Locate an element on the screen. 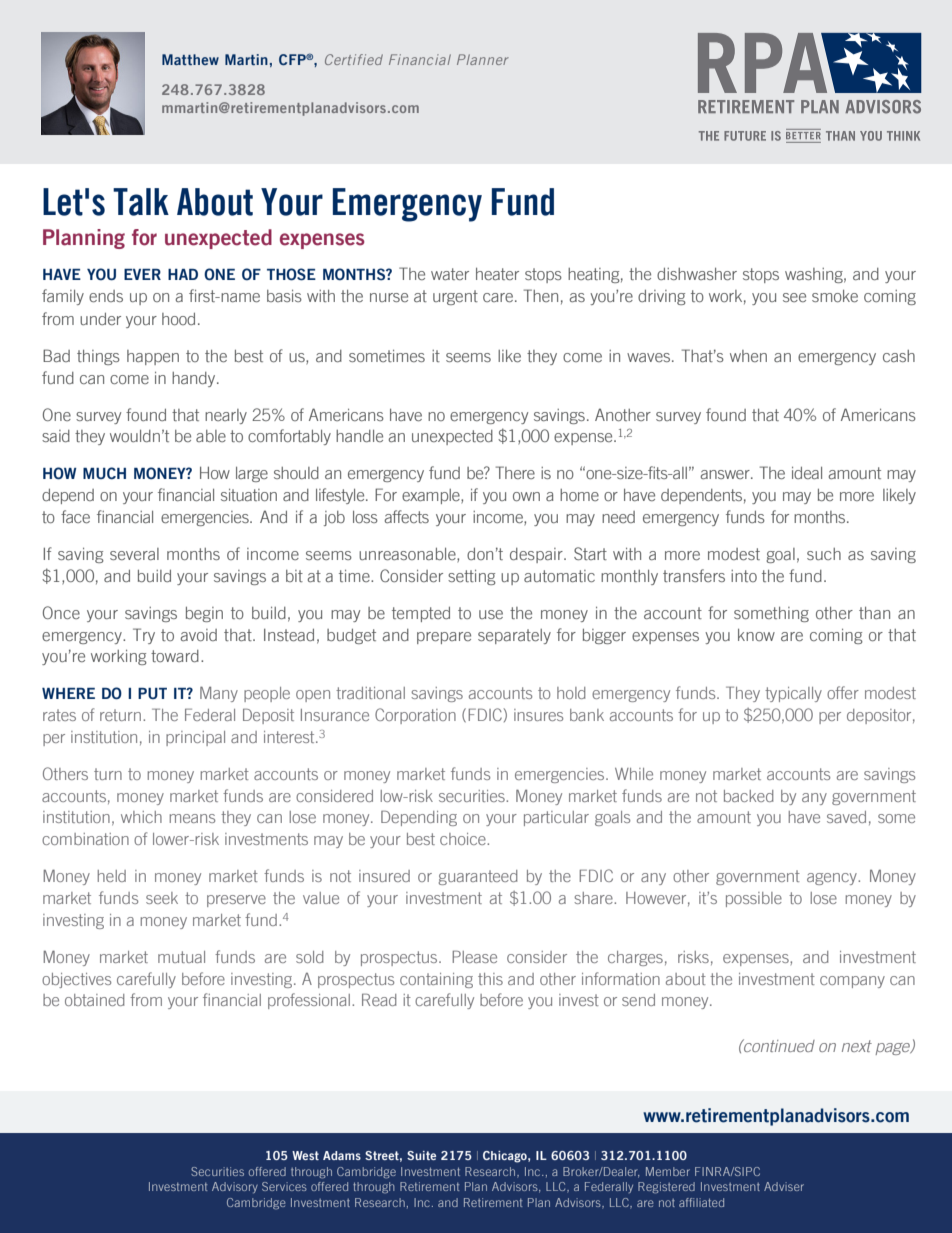 The height and width of the screenshot is (1233, 952). hood is located at coordinates (178, 319).
